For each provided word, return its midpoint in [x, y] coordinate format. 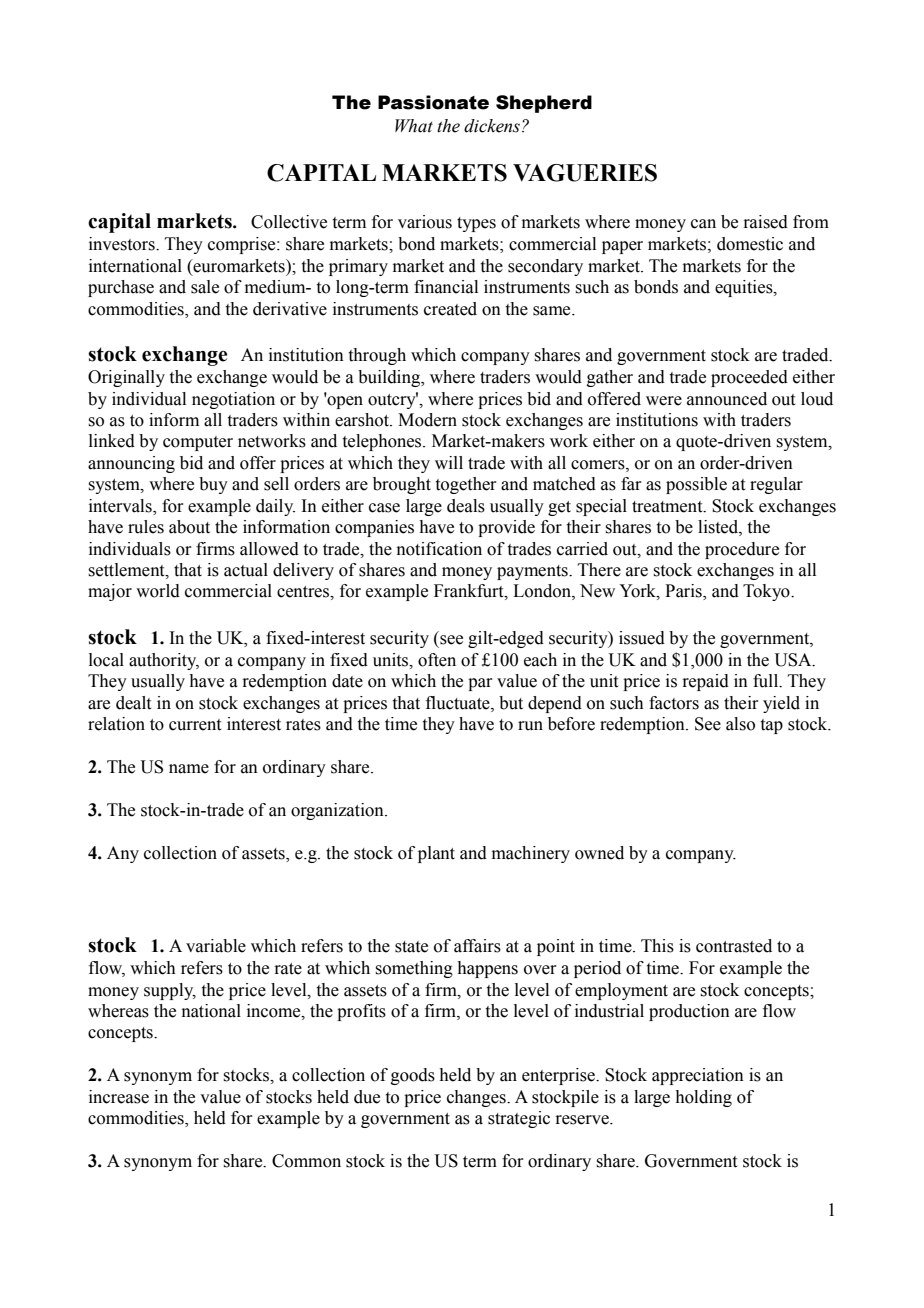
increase [119, 1097]
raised [765, 222]
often [437, 660]
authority [164, 661]
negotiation [233, 400]
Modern [427, 420]
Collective [289, 222]
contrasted [734, 946]
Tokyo [767, 592]
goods [413, 1076]
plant [436, 854]
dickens [492, 126]
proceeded [749, 378]
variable [216, 946]
